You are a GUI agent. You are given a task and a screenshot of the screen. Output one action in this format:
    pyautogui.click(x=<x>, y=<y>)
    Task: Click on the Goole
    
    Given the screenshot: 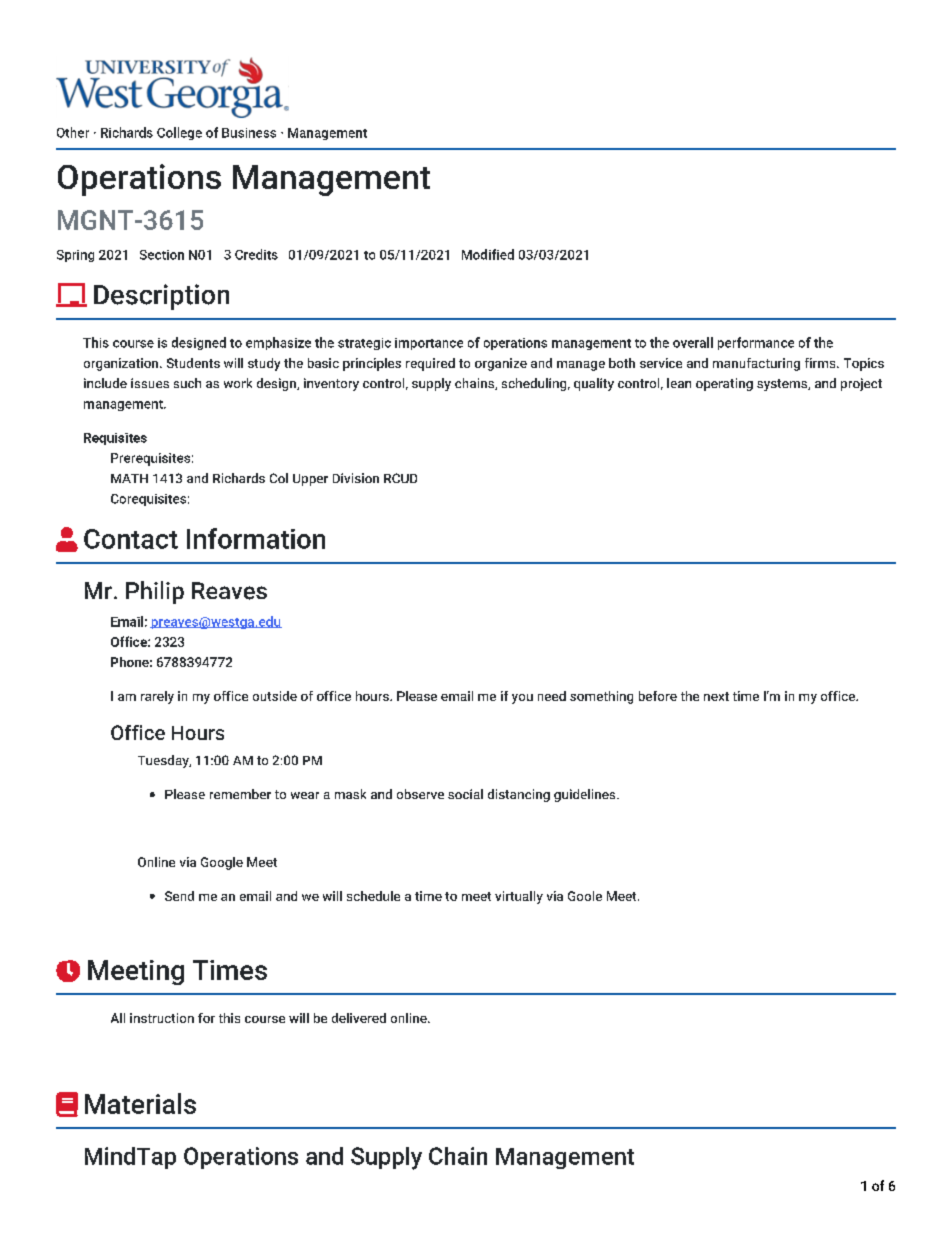 What is the action you would take?
    pyautogui.click(x=585, y=896)
